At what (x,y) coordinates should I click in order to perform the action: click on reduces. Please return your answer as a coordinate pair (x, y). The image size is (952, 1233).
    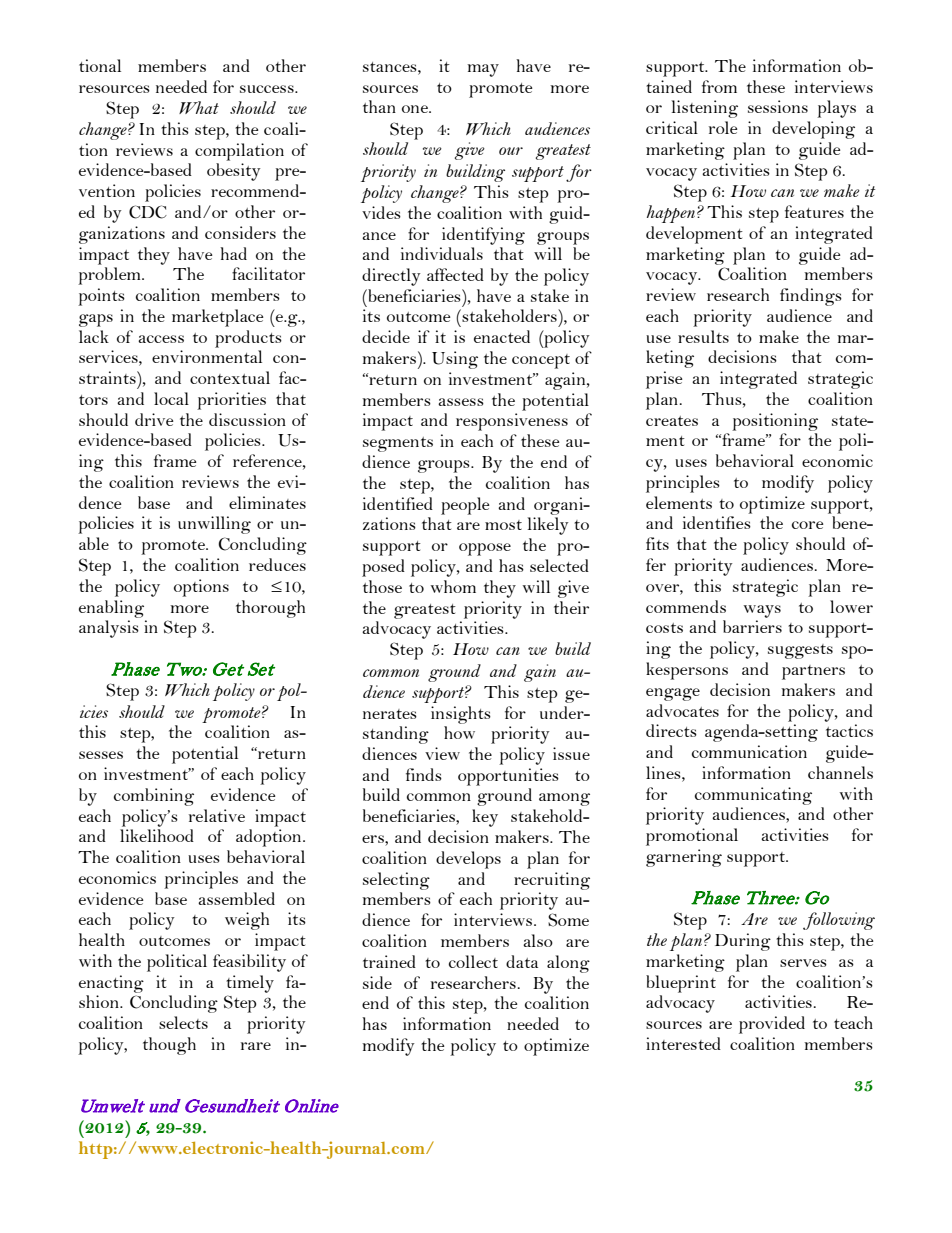
    Looking at the image, I should click on (277, 564).
